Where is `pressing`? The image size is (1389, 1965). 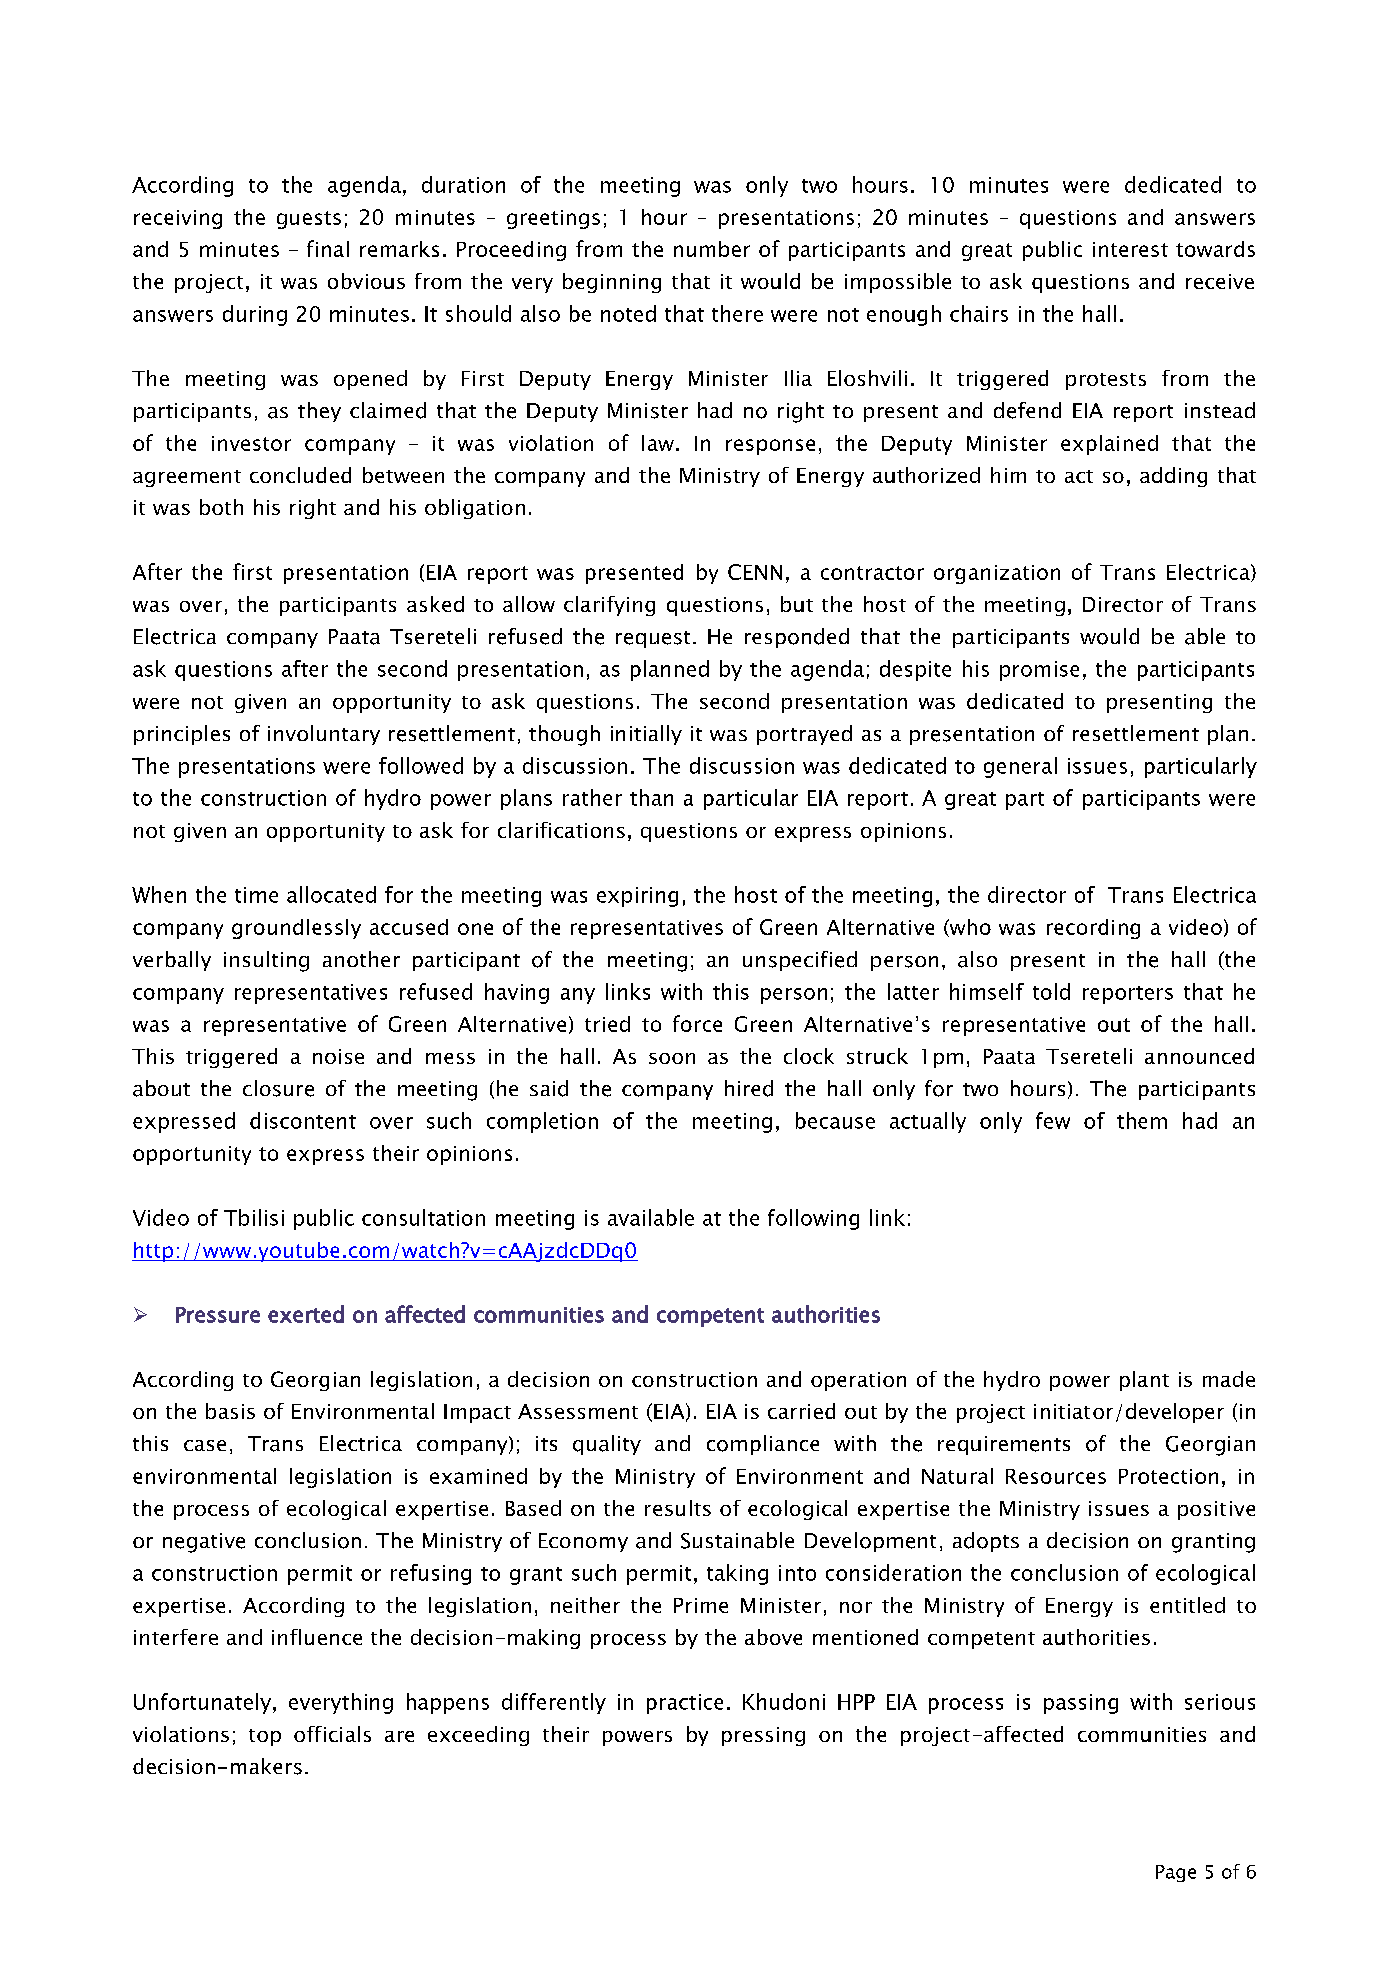
pressing is located at coordinates (763, 1736).
